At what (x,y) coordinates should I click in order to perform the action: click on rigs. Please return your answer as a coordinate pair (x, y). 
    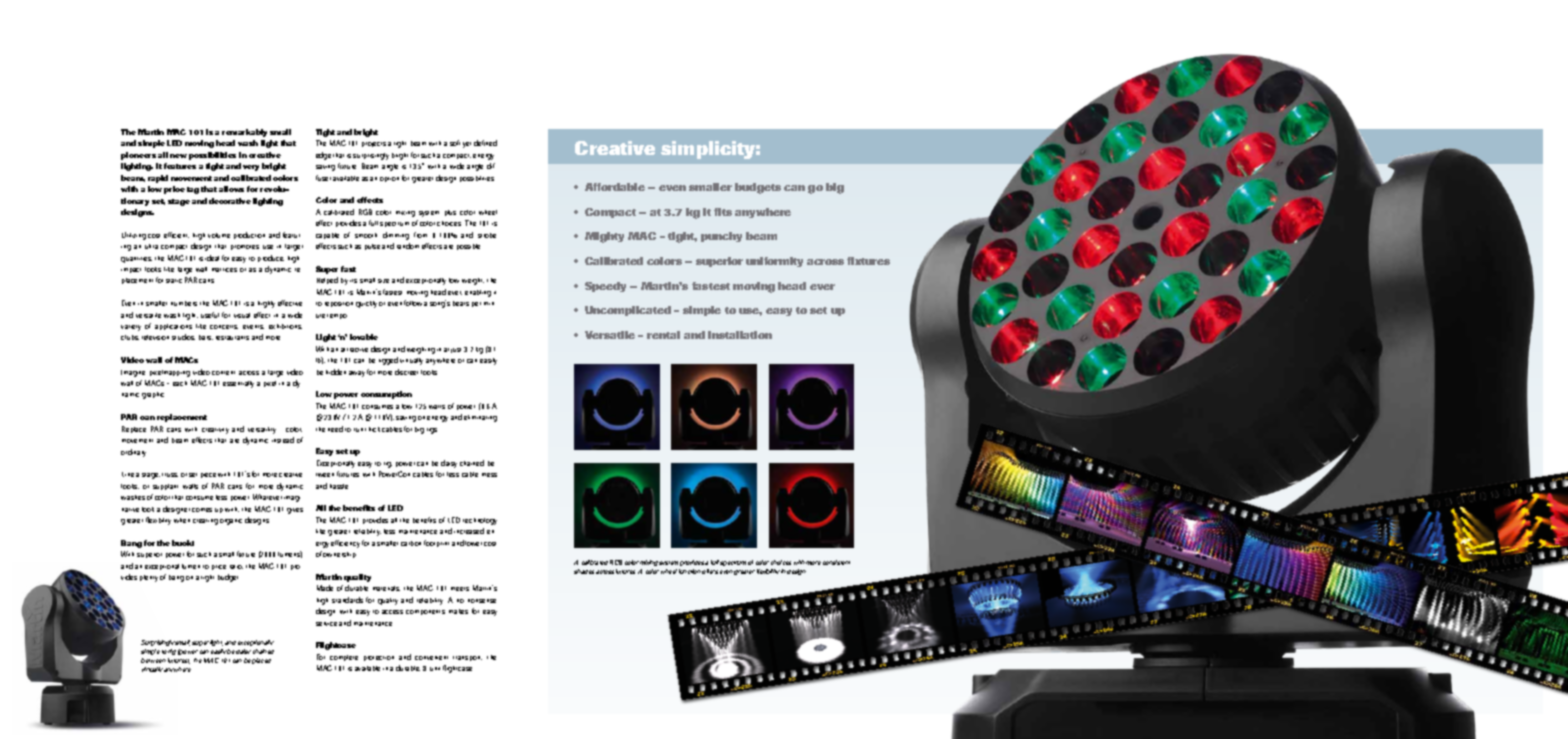
    Looking at the image, I should click on (432, 431).
